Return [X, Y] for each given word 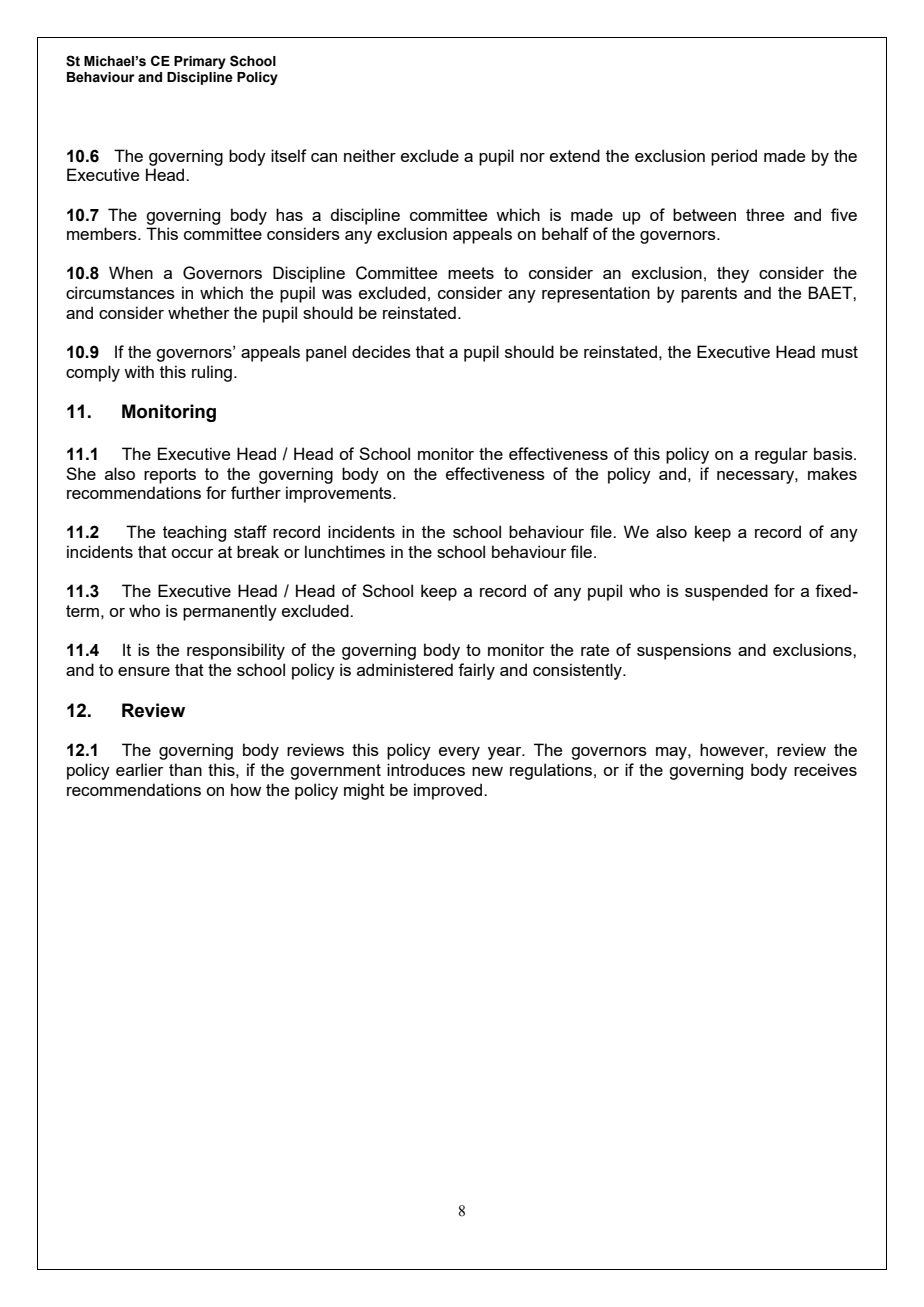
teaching [194, 533]
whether [198, 312]
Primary [200, 62]
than [185, 769]
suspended [726, 592]
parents [709, 295]
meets [471, 273]
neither [370, 155]
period [734, 157]
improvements [340, 494]
